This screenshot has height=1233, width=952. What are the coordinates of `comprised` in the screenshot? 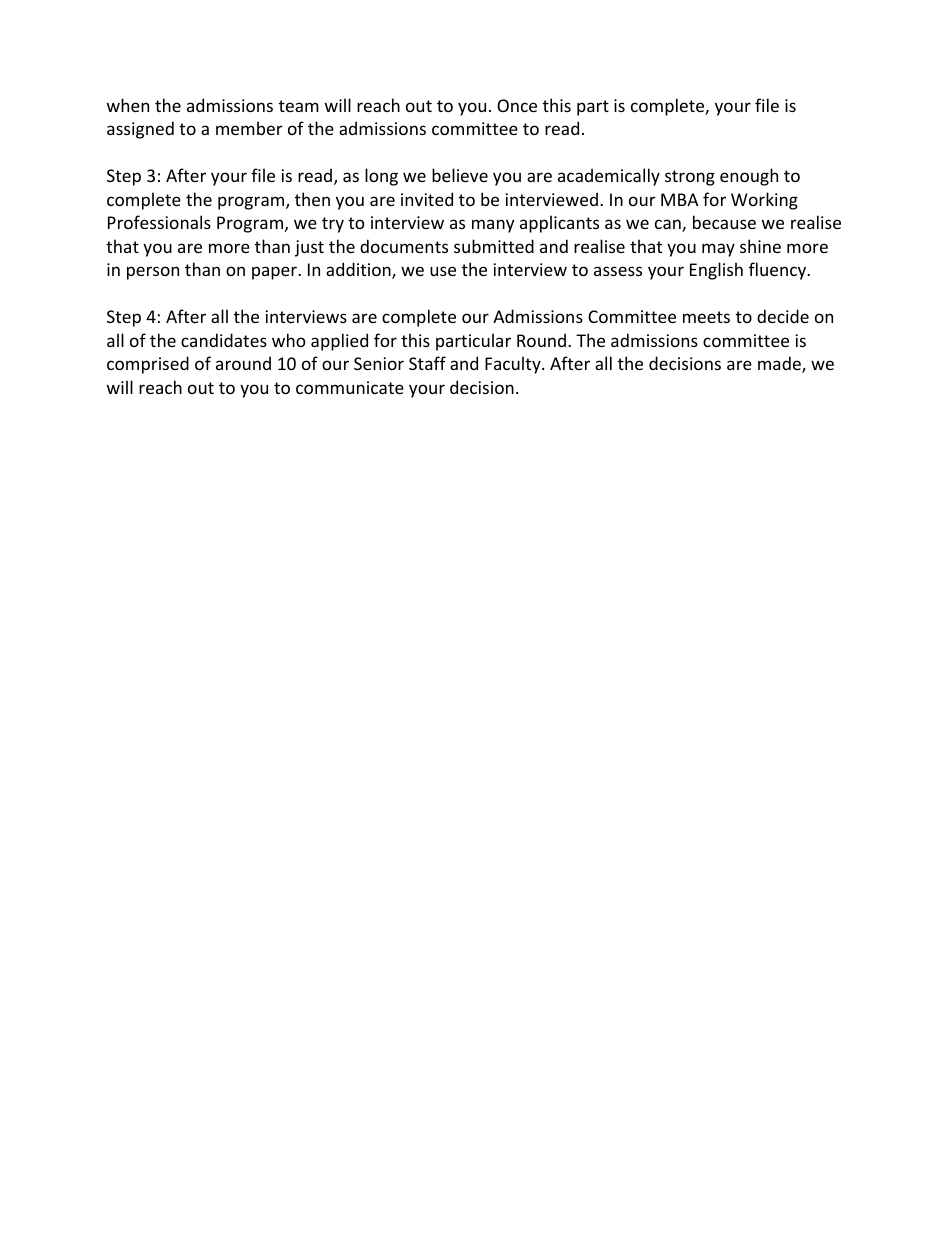 It's located at (148, 365).
